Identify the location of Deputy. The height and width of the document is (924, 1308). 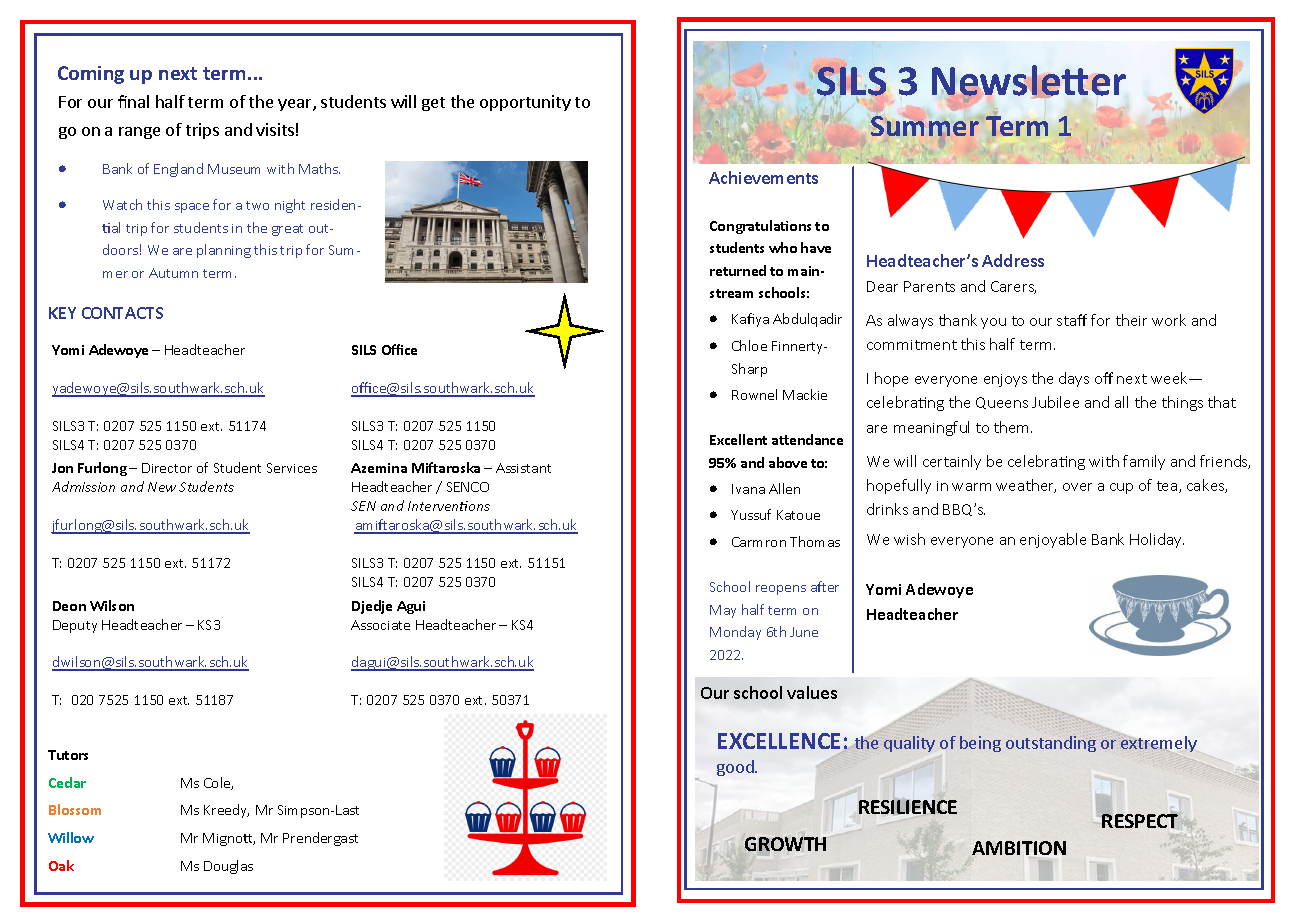
(75, 626).
